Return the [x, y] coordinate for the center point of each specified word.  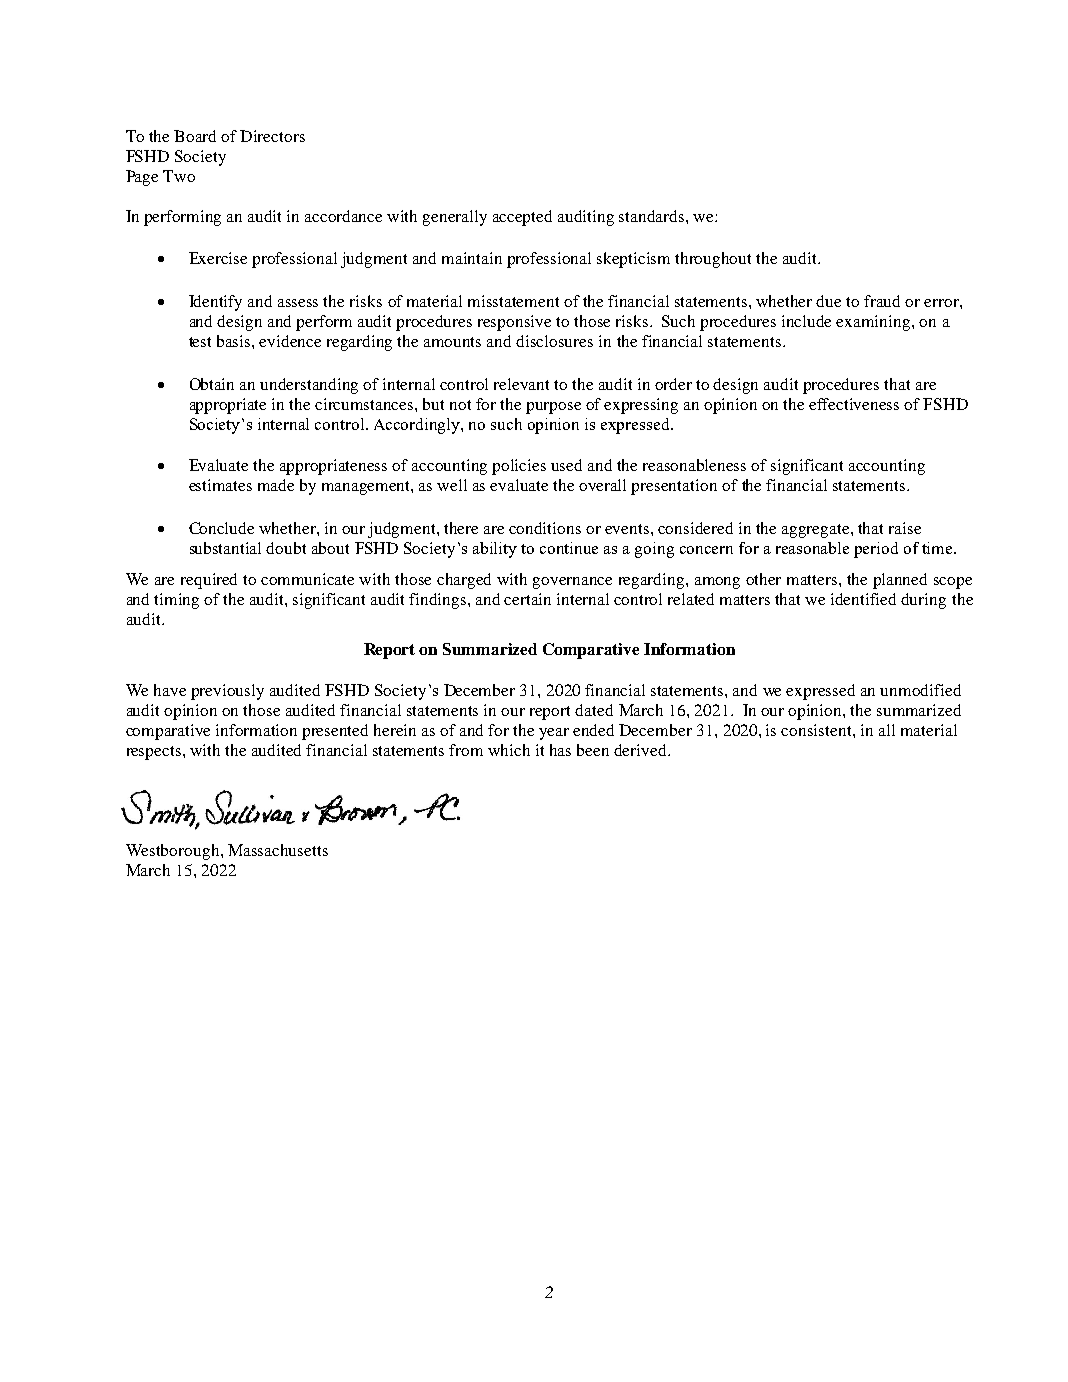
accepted [522, 218]
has [560, 750]
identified [863, 599]
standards [653, 216]
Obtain [212, 384]
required [209, 581]
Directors [272, 136]
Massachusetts [278, 850]
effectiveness [854, 404]
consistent [817, 730]
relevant [521, 384]
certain [527, 599]
